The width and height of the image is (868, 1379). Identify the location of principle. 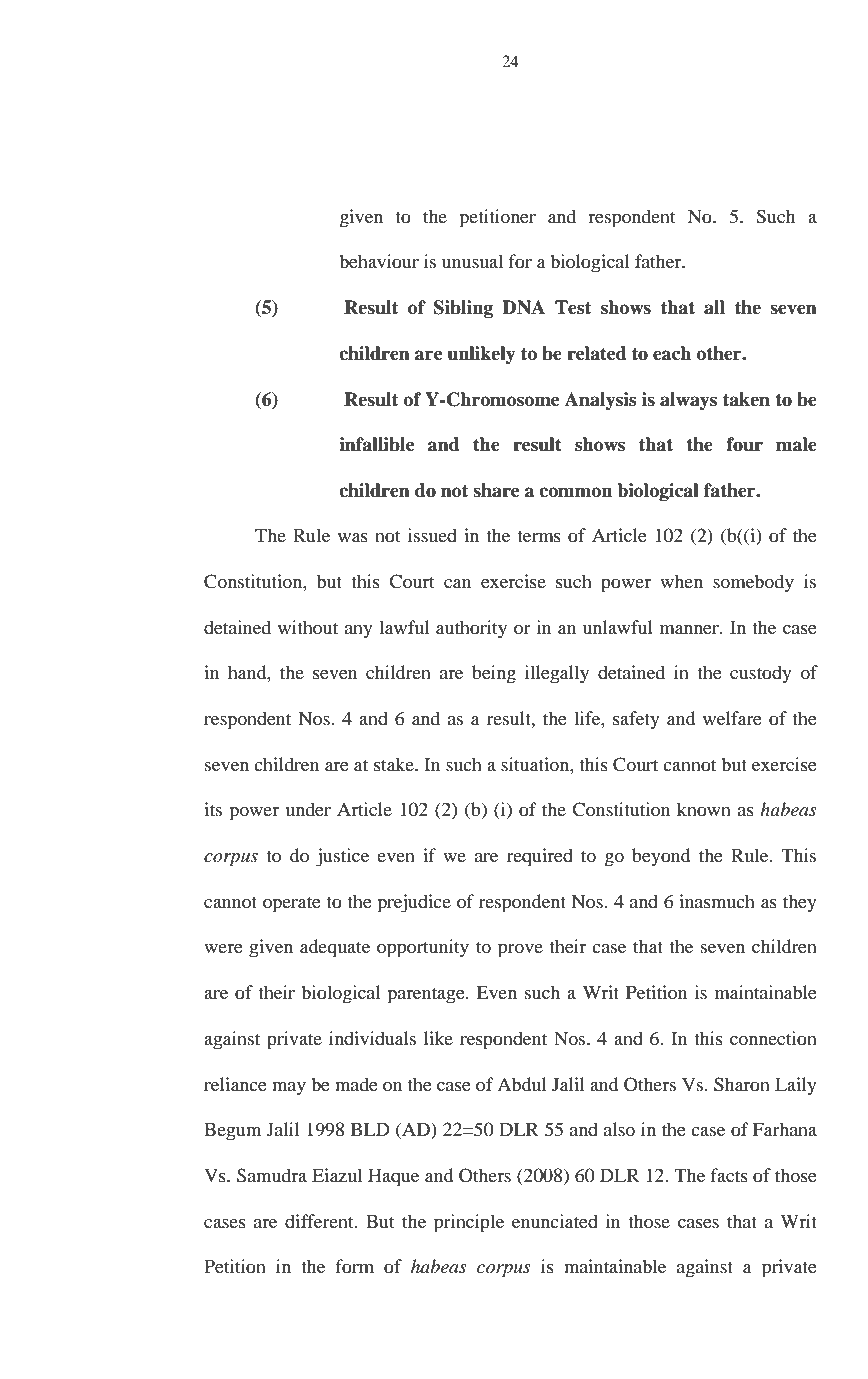
(469, 1223).
